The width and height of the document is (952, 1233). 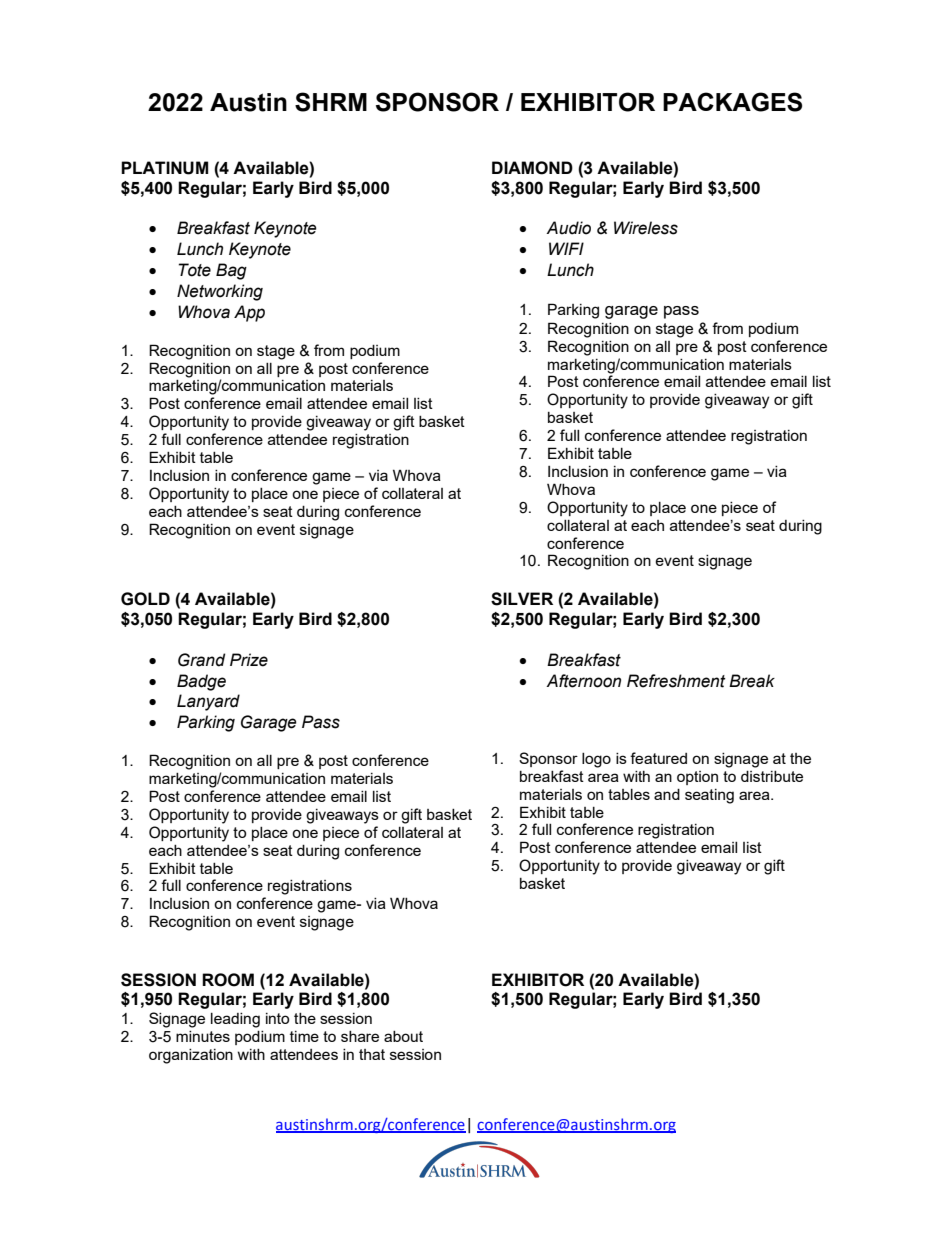 What do you see at coordinates (732, 102) in the document?
I see `PACKAGES` at bounding box center [732, 102].
